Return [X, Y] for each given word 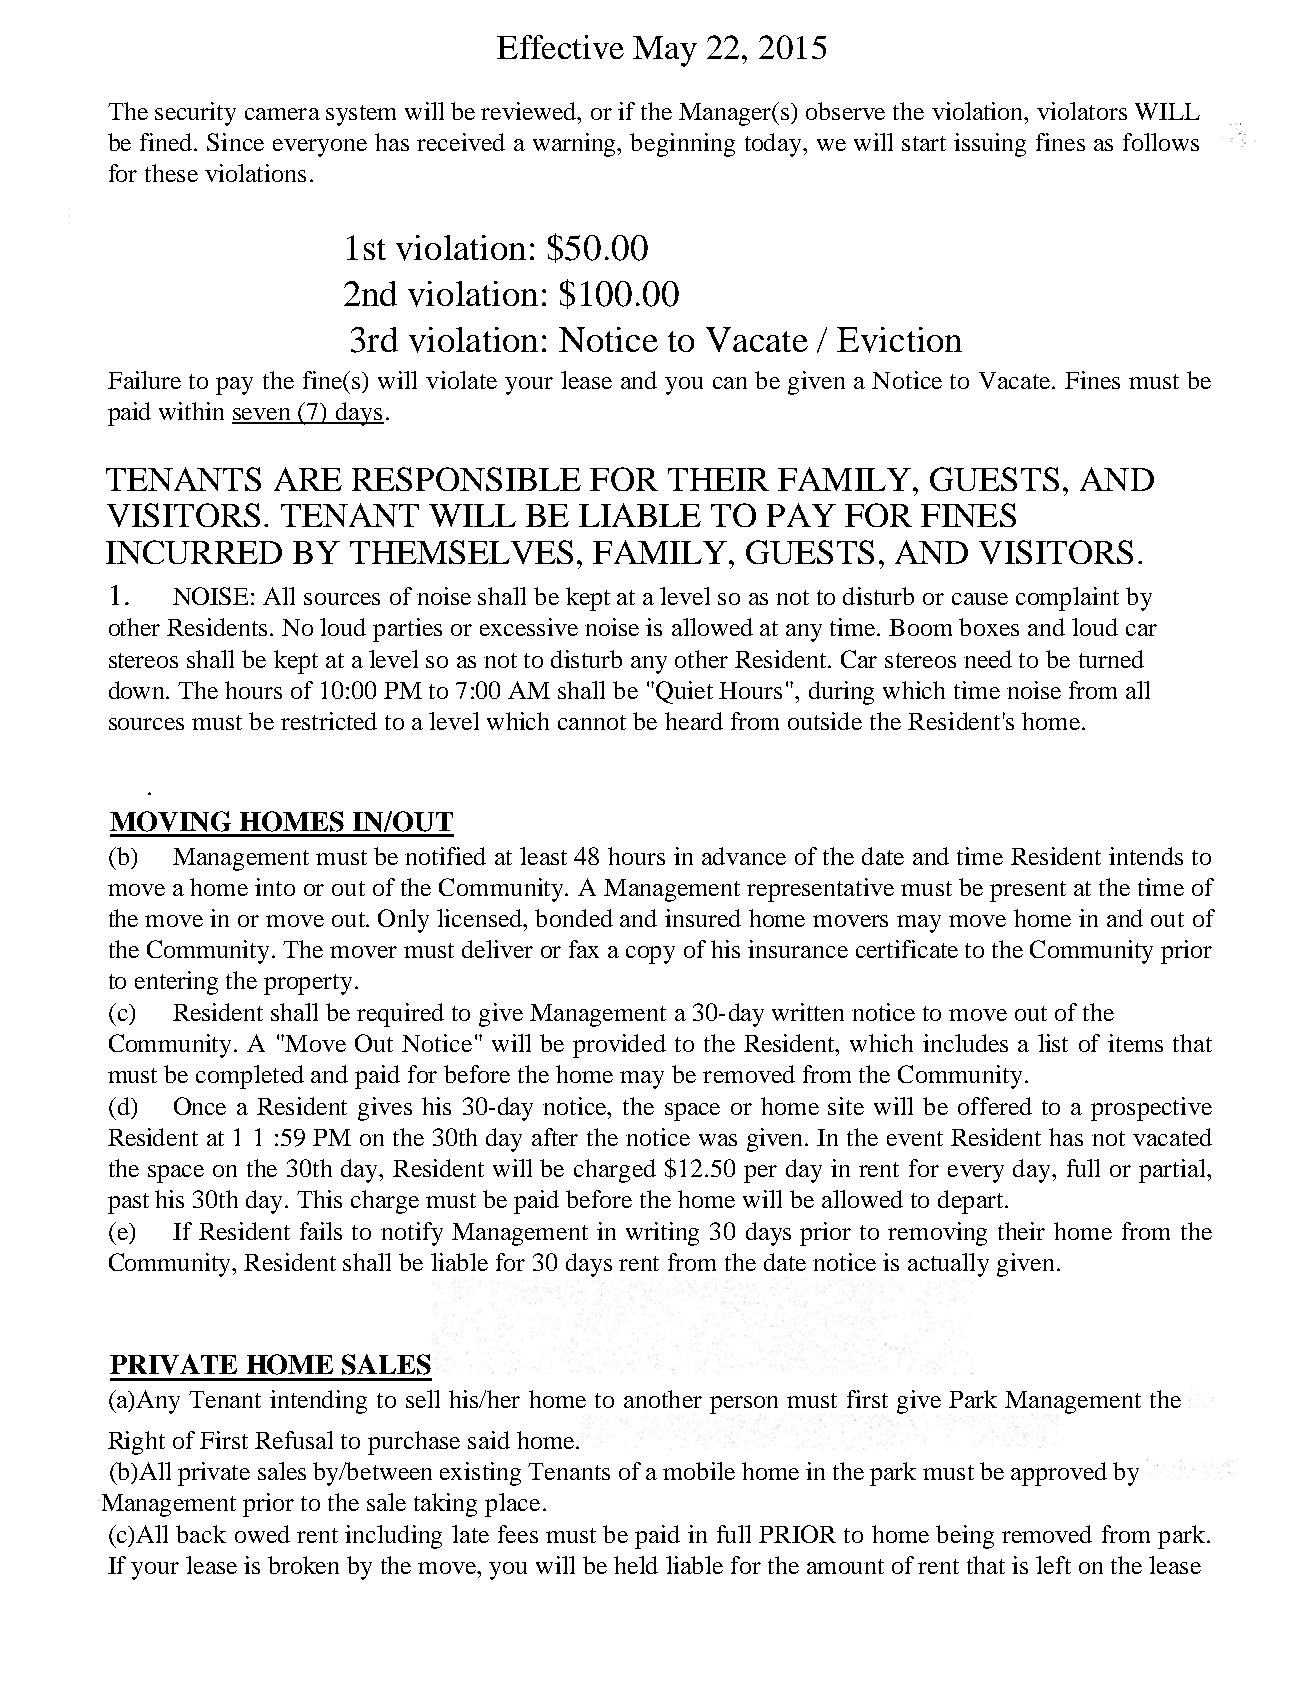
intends [1146, 856]
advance [744, 856]
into [275, 887]
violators [1082, 111]
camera [282, 114]
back [201, 1534]
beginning [682, 145]
